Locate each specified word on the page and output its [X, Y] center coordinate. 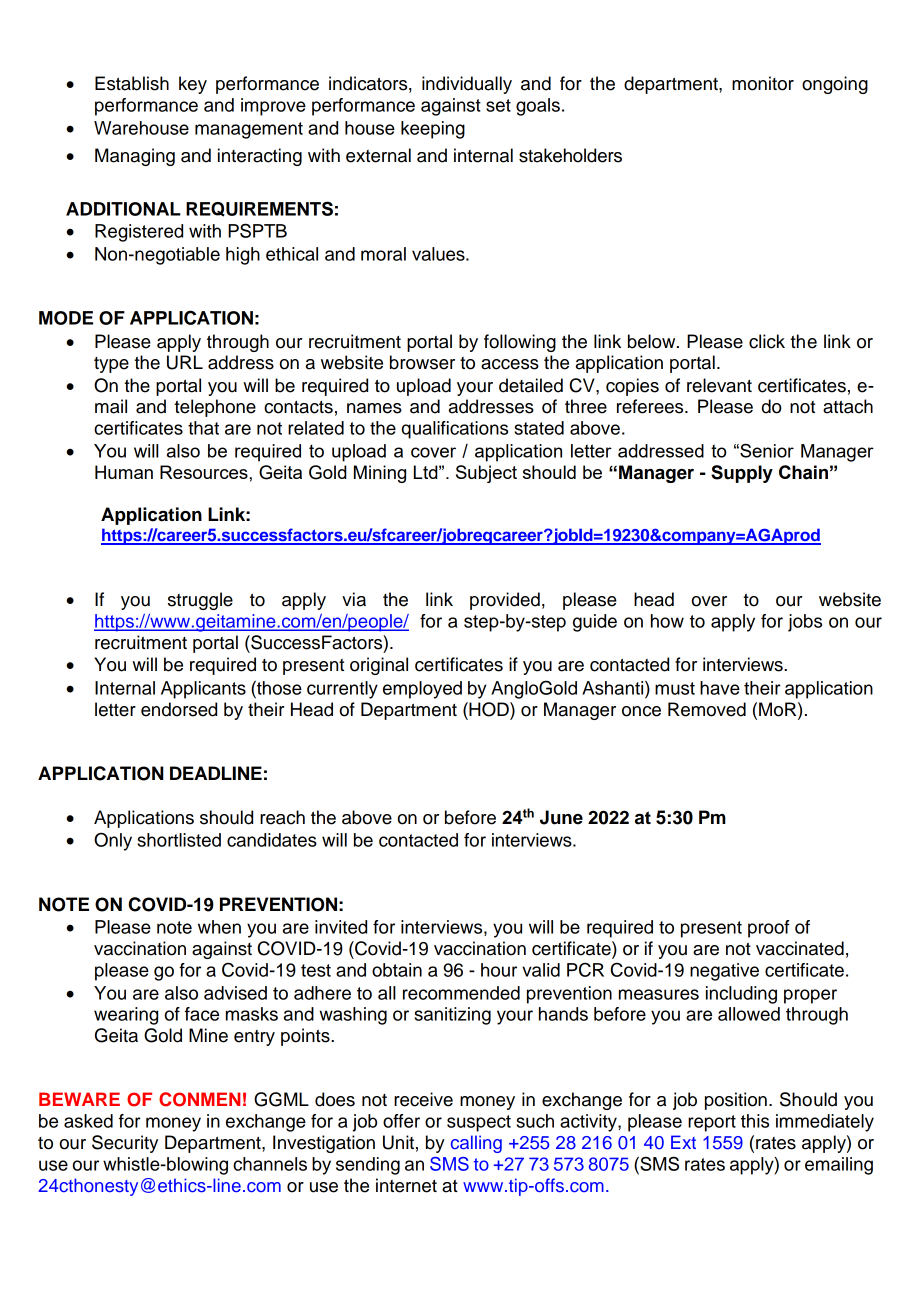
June [561, 817]
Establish [132, 83]
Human [124, 472]
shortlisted [179, 840]
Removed [707, 709]
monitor [763, 83]
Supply [742, 474]
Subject [486, 474]
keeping [433, 130]
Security [125, 1144]
